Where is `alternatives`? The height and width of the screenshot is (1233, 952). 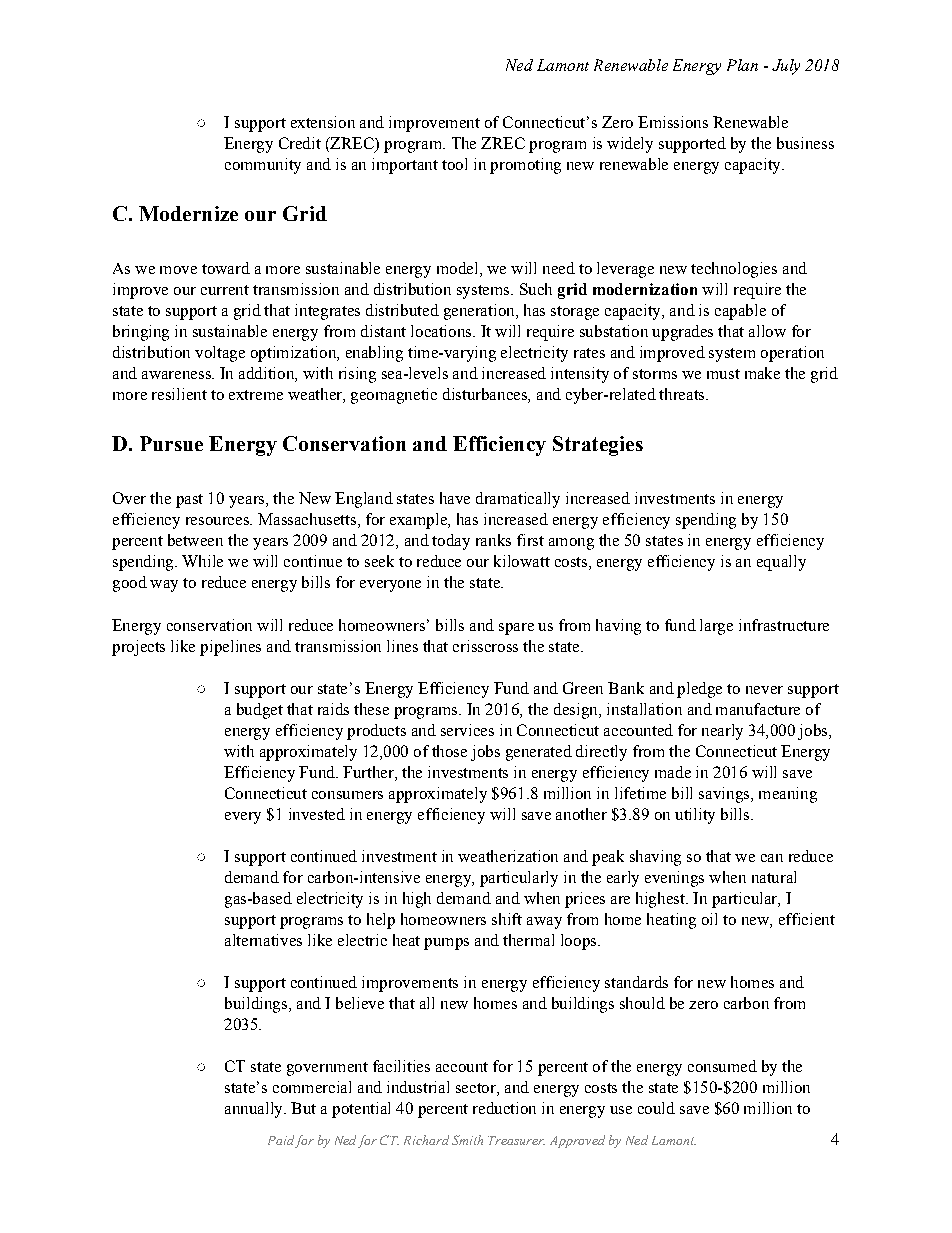 alternatives is located at coordinates (263, 940).
